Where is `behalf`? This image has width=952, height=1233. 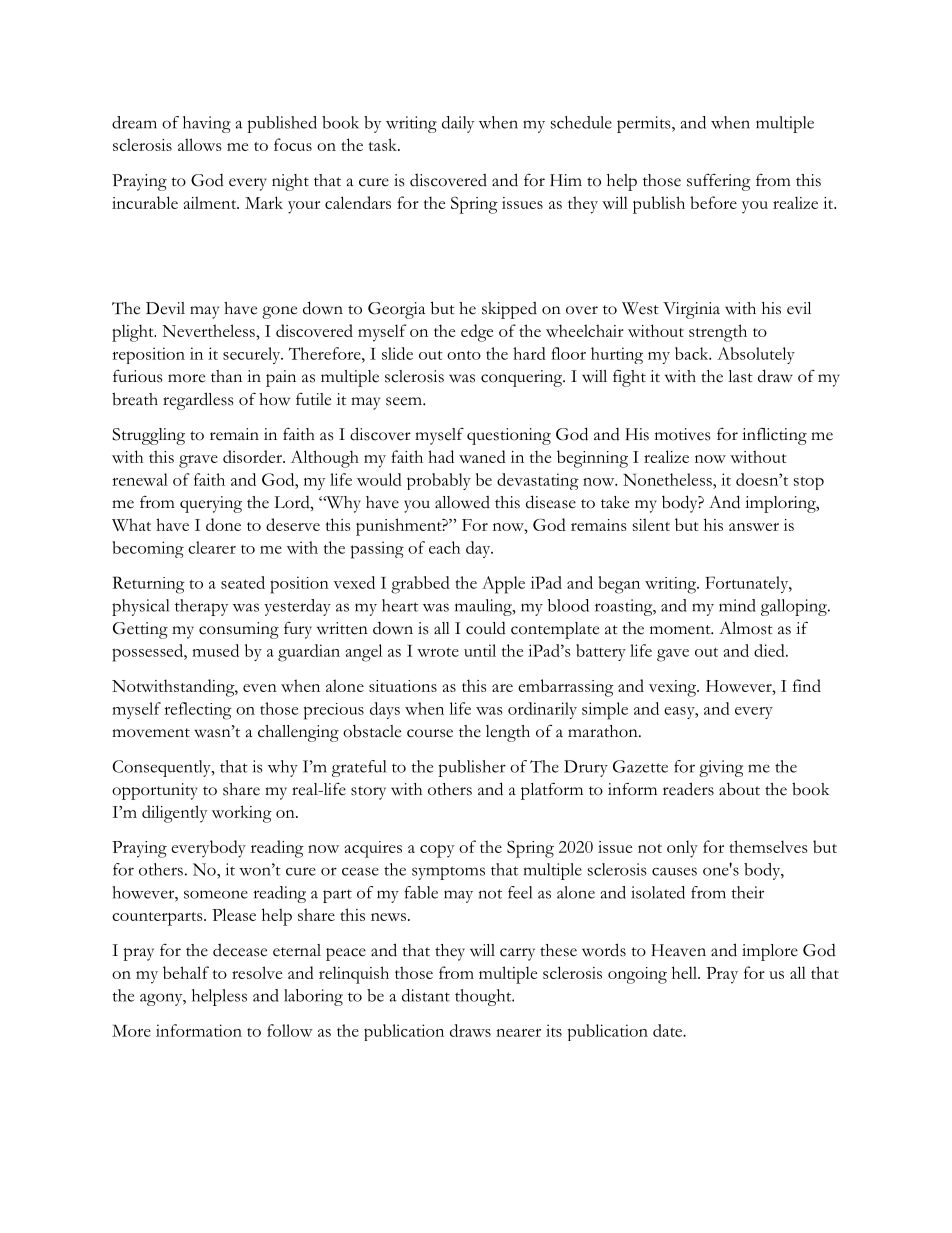 behalf is located at coordinates (186, 972).
